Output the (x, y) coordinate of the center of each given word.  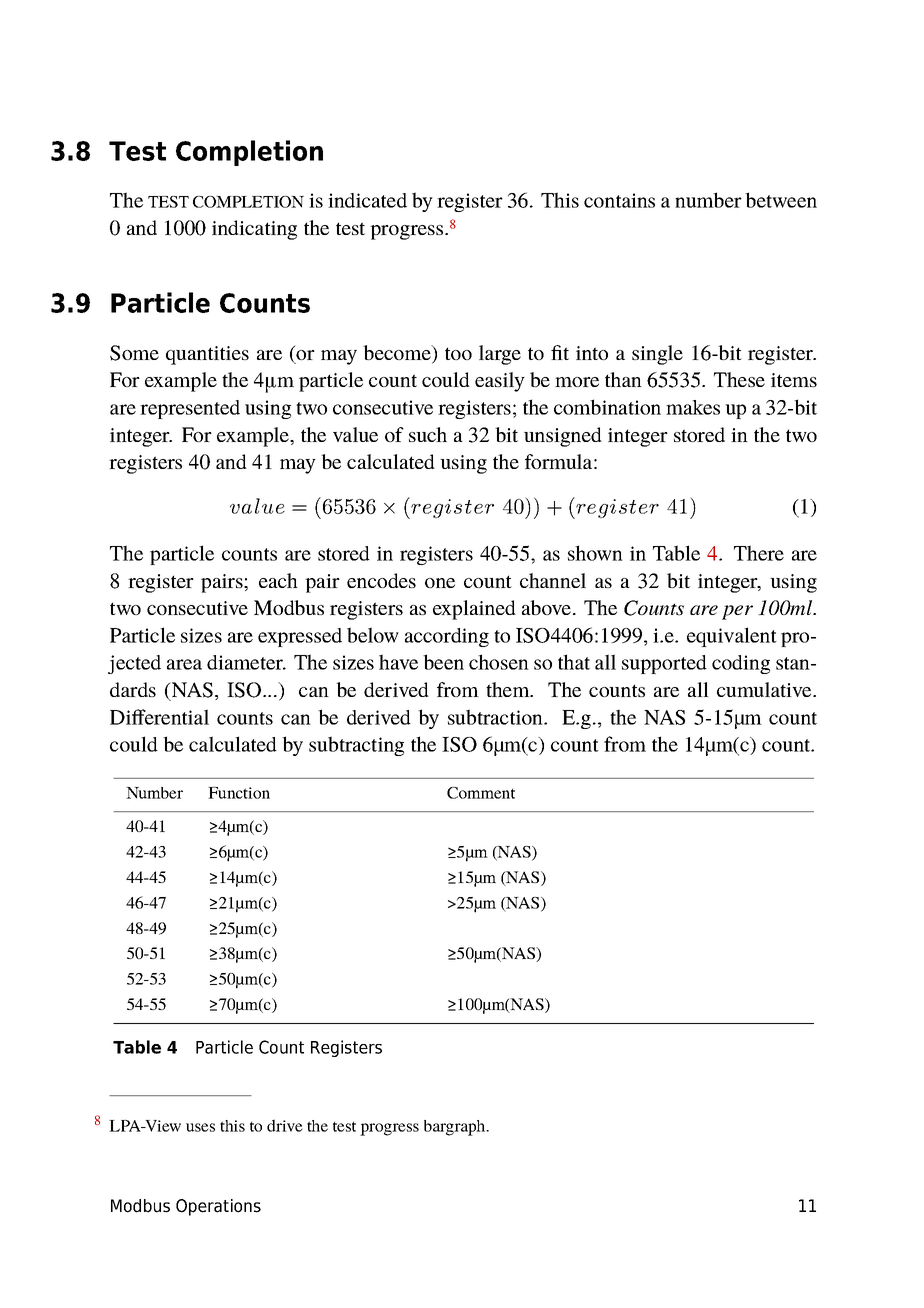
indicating (254, 230)
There (759, 553)
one (440, 583)
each (278, 580)
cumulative (765, 689)
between (781, 200)
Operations (218, 1207)
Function (239, 793)
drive (285, 1125)
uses (200, 1127)
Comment (481, 793)
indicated (367, 200)
